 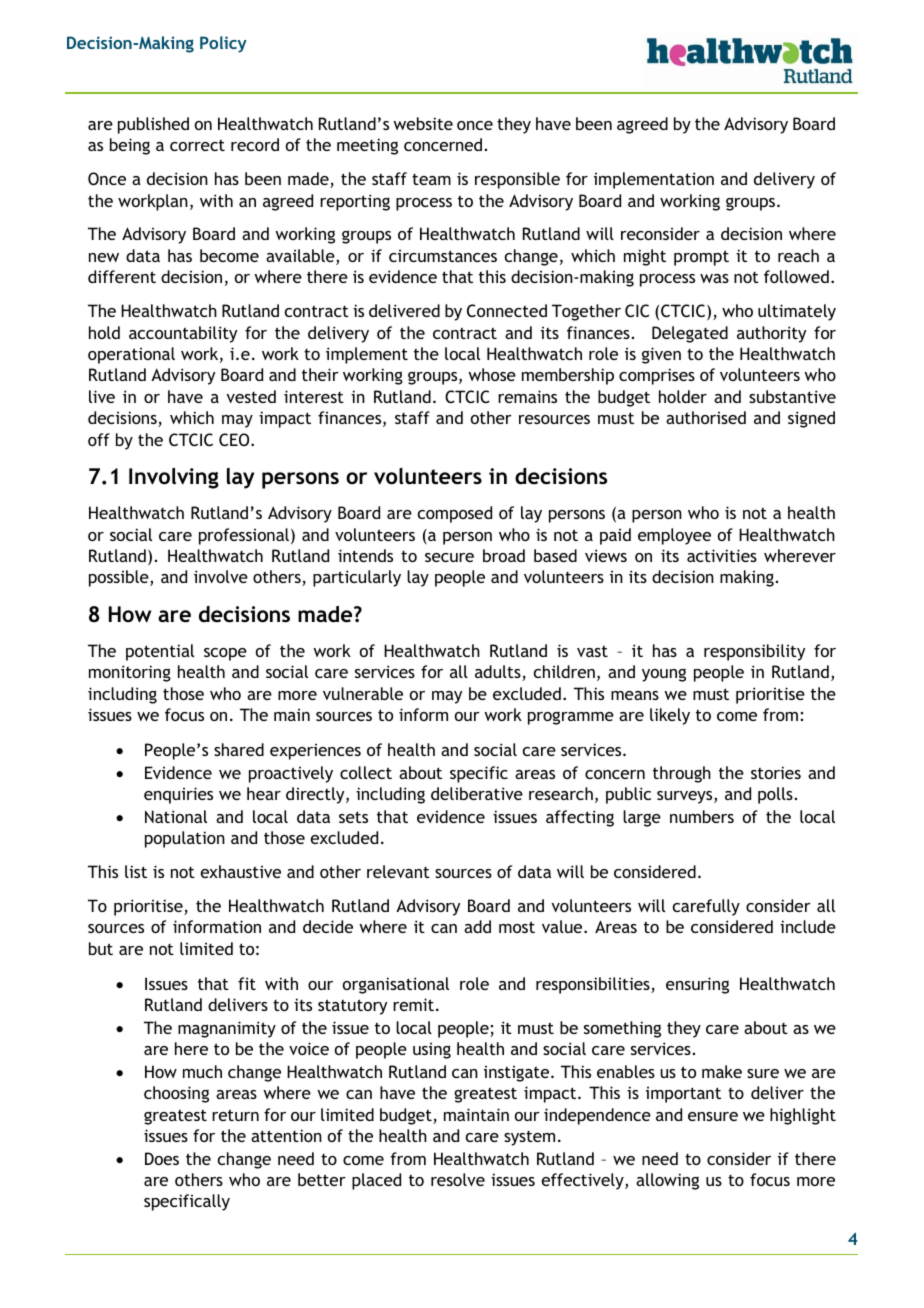 What do you see at coordinates (239, 749) in the document?
I see `shared` at bounding box center [239, 749].
